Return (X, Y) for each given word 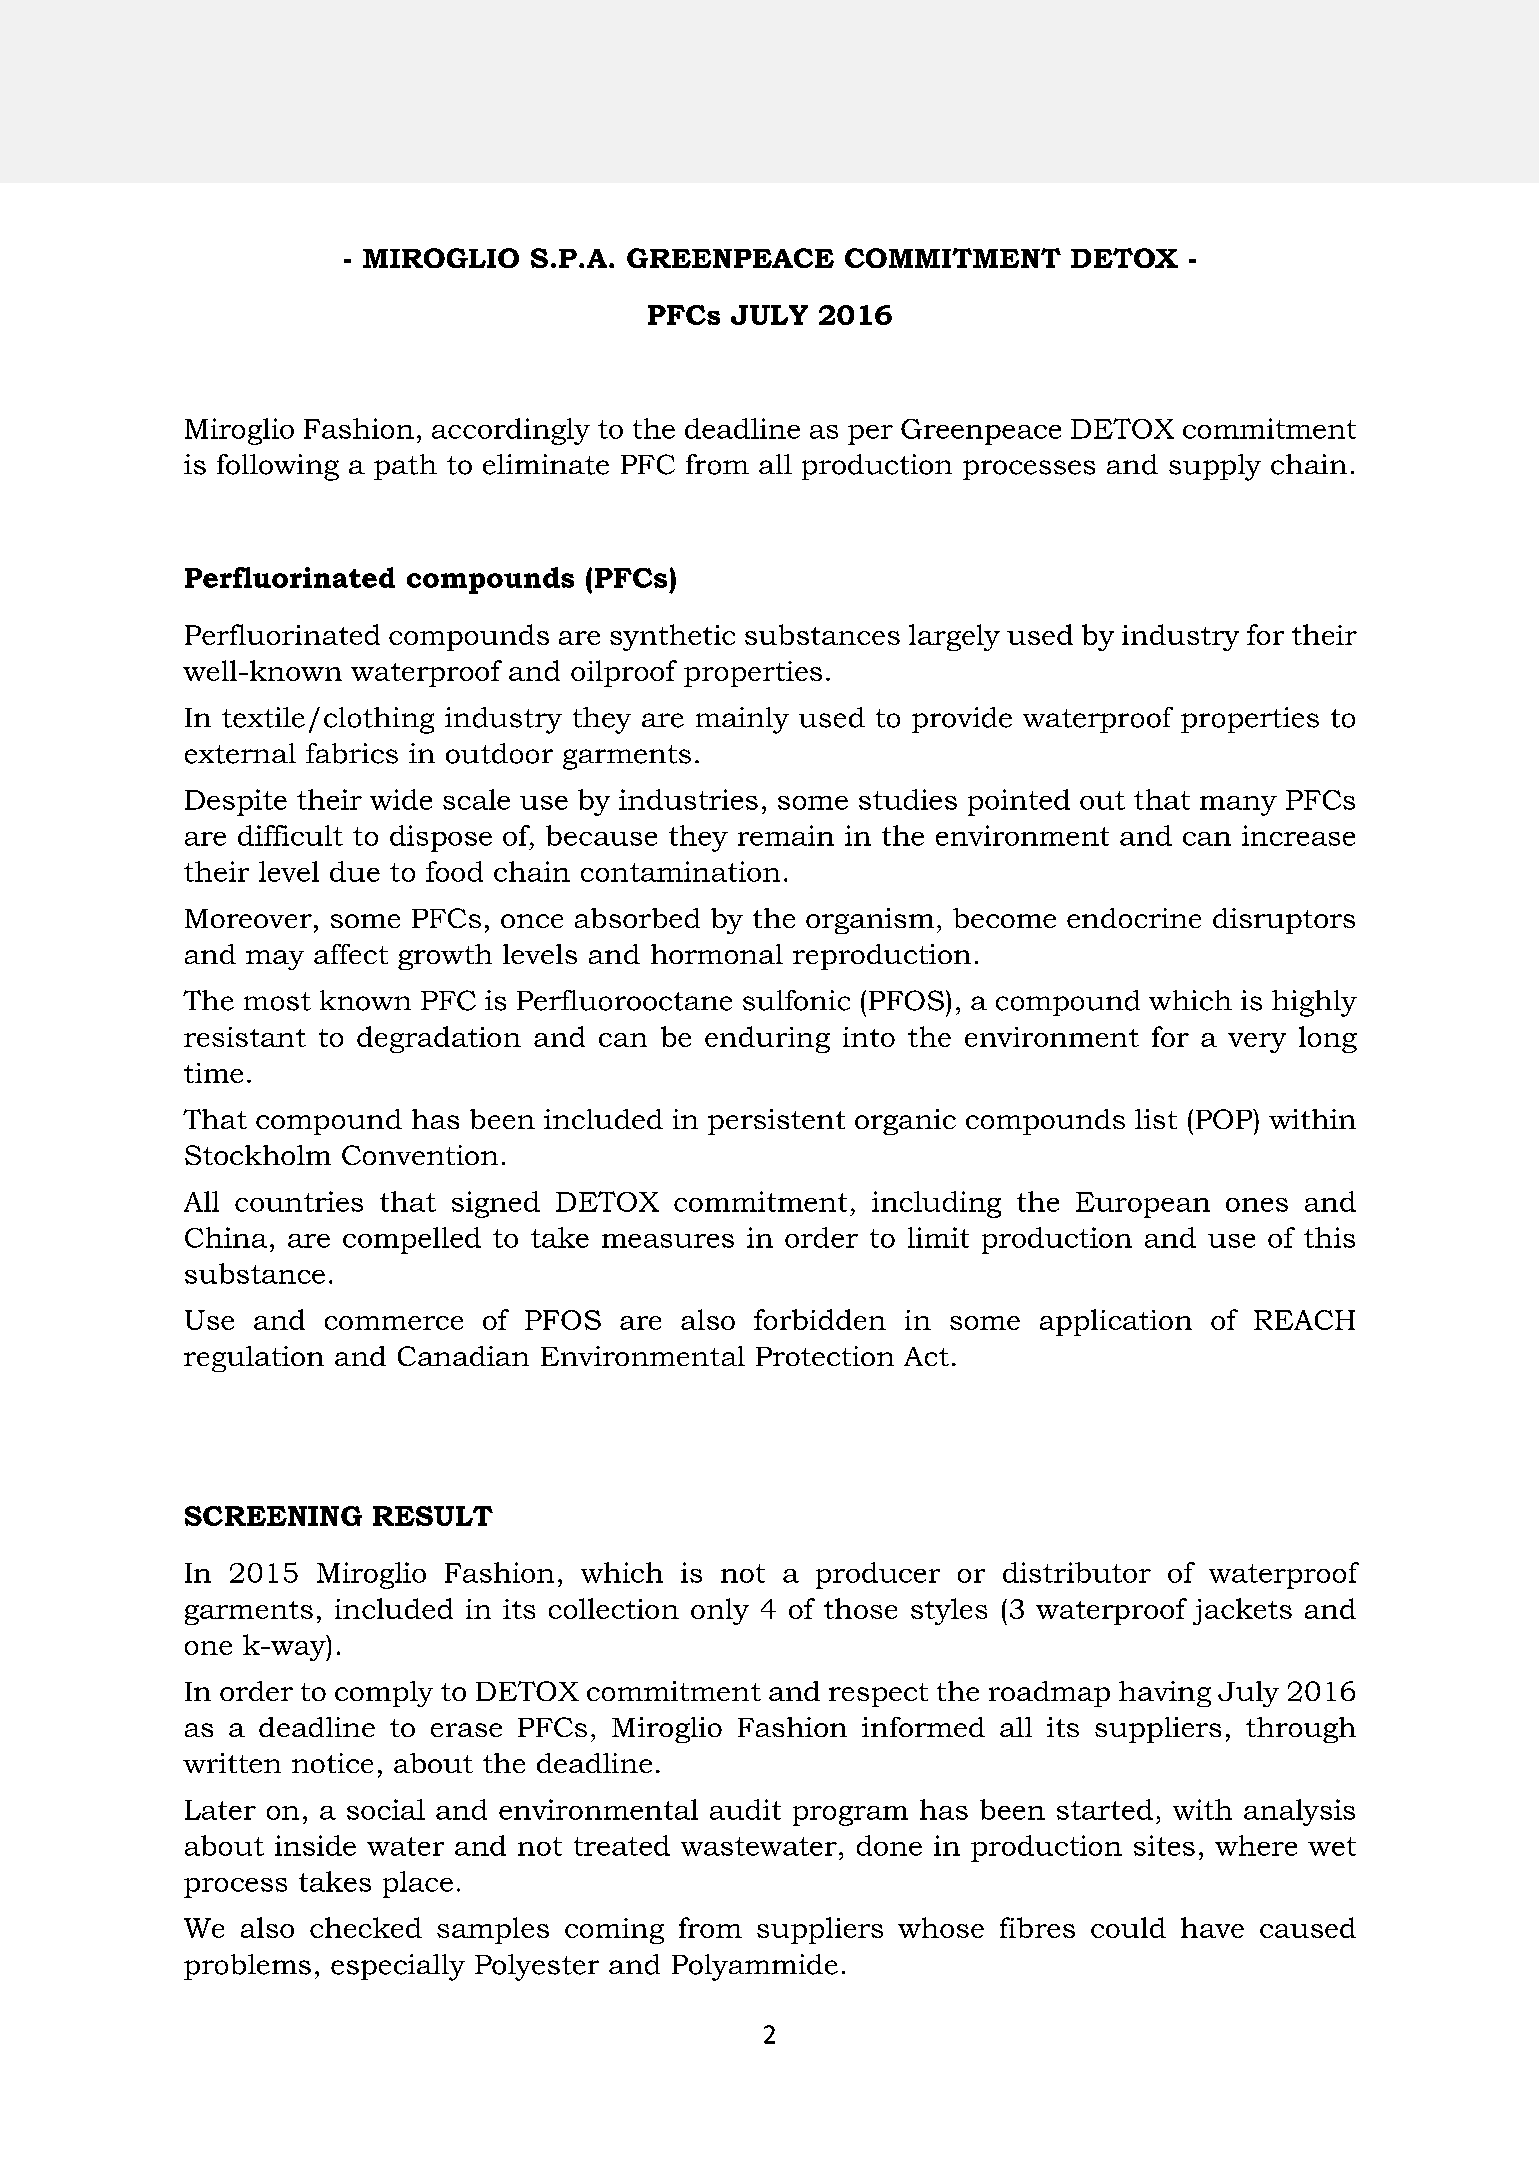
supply (1215, 467)
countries (299, 1201)
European (1143, 1205)
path (405, 467)
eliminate (546, 464)
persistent (776, 1122)
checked (366, 1927)
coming (614, 1931)
